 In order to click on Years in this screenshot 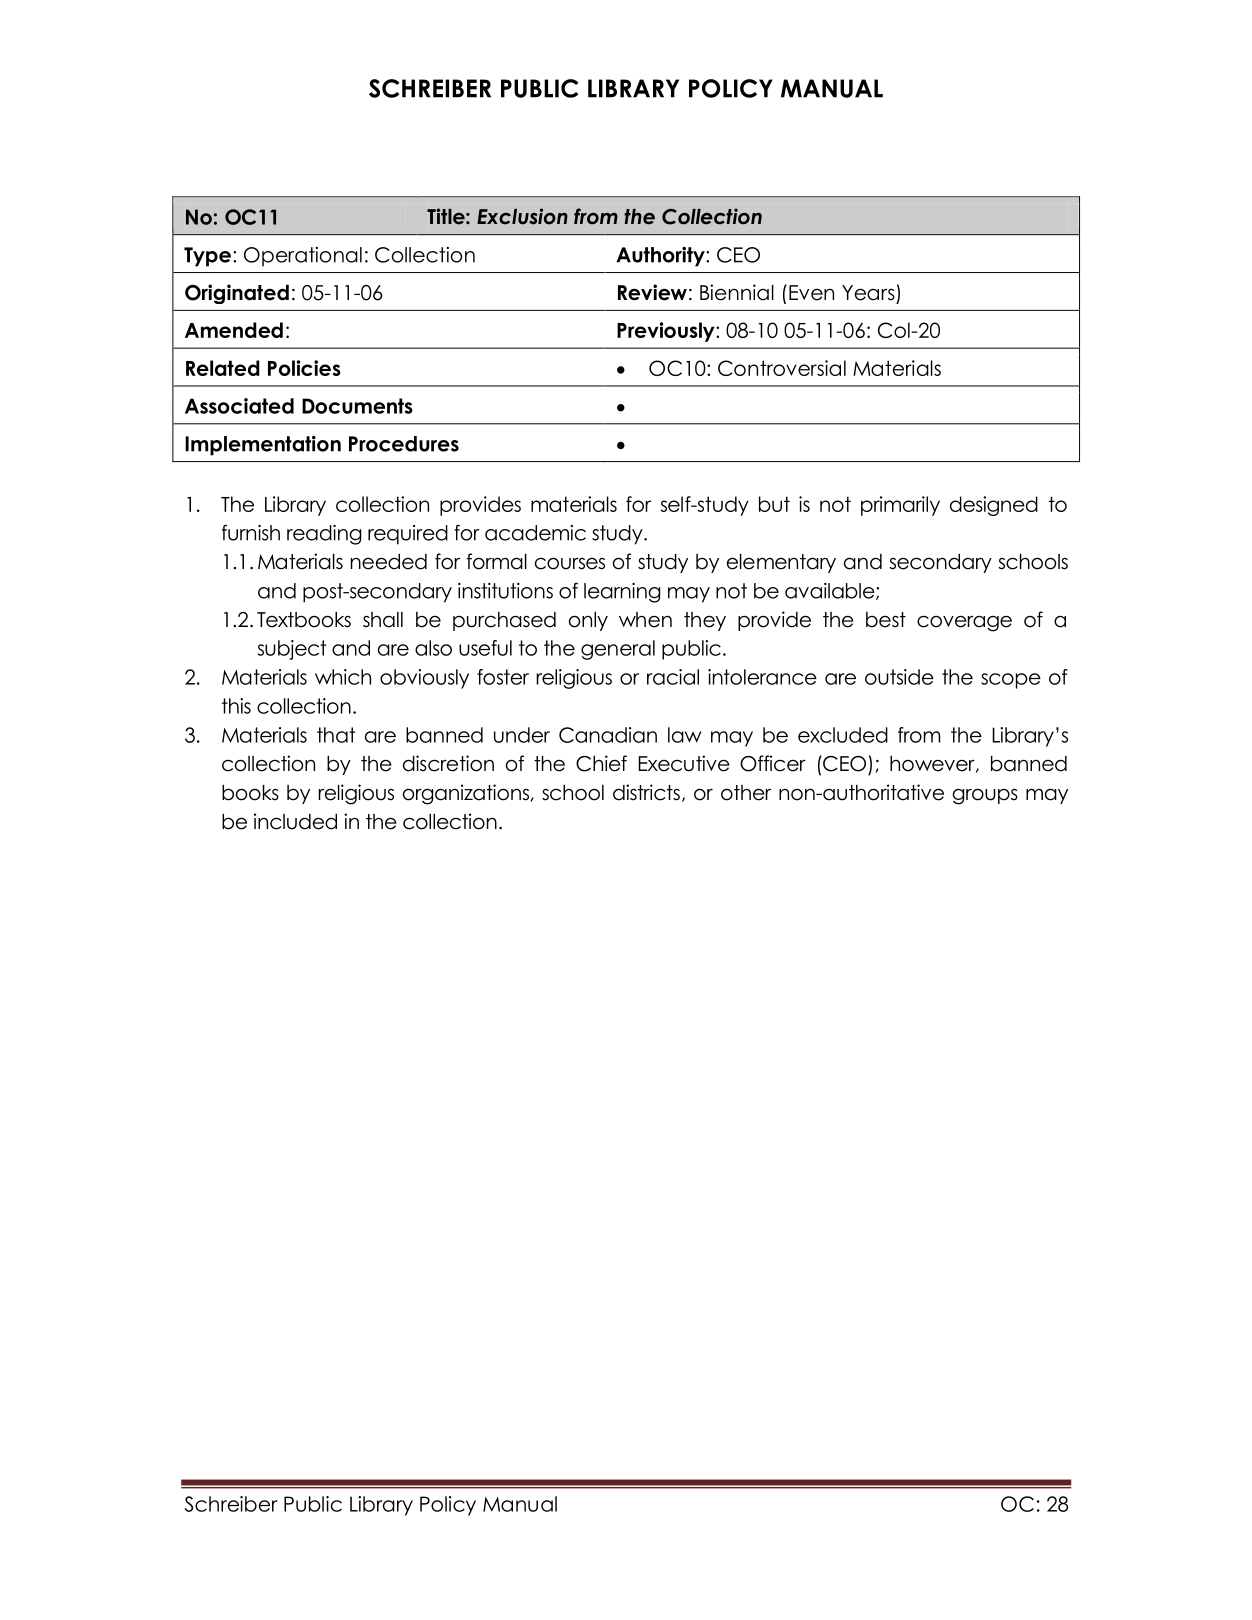, I will do `click(868, 293)`.
